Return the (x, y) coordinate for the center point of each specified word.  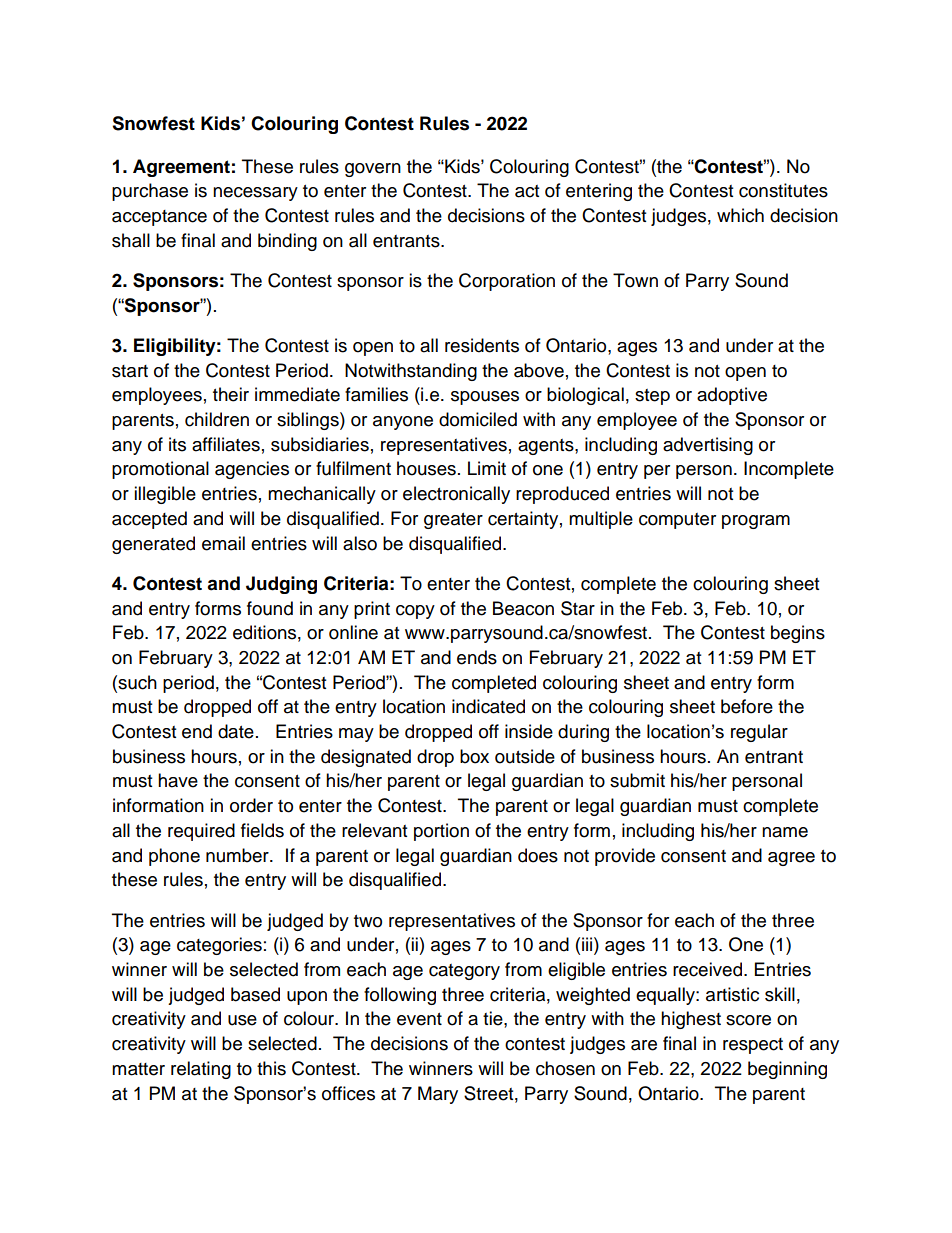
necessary (255, 194)
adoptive (732, 396)
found (270, 608)
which (740, 215)
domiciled (478, 419)
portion (441, 832)
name (785, 832)
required (201, 832)
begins (798, 634)
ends (477, 657)
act (527, 191)
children (217, 419)
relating (201, 1070)
